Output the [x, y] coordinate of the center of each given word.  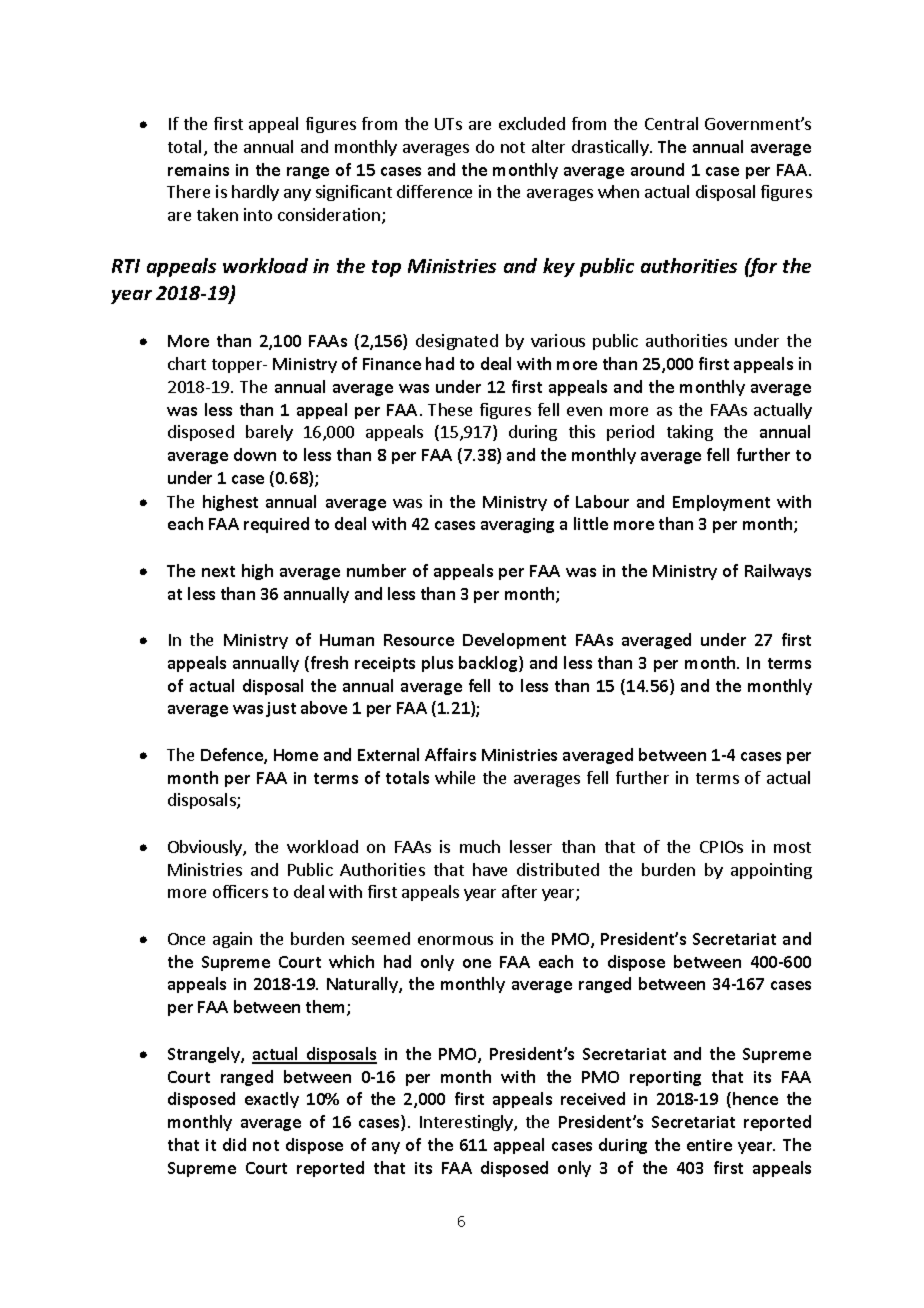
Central [671, 123]
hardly [255, 193]
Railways [778, 572]
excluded [532, 123]
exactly [272, 1100]
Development [514, 641]
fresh [328, 664]
